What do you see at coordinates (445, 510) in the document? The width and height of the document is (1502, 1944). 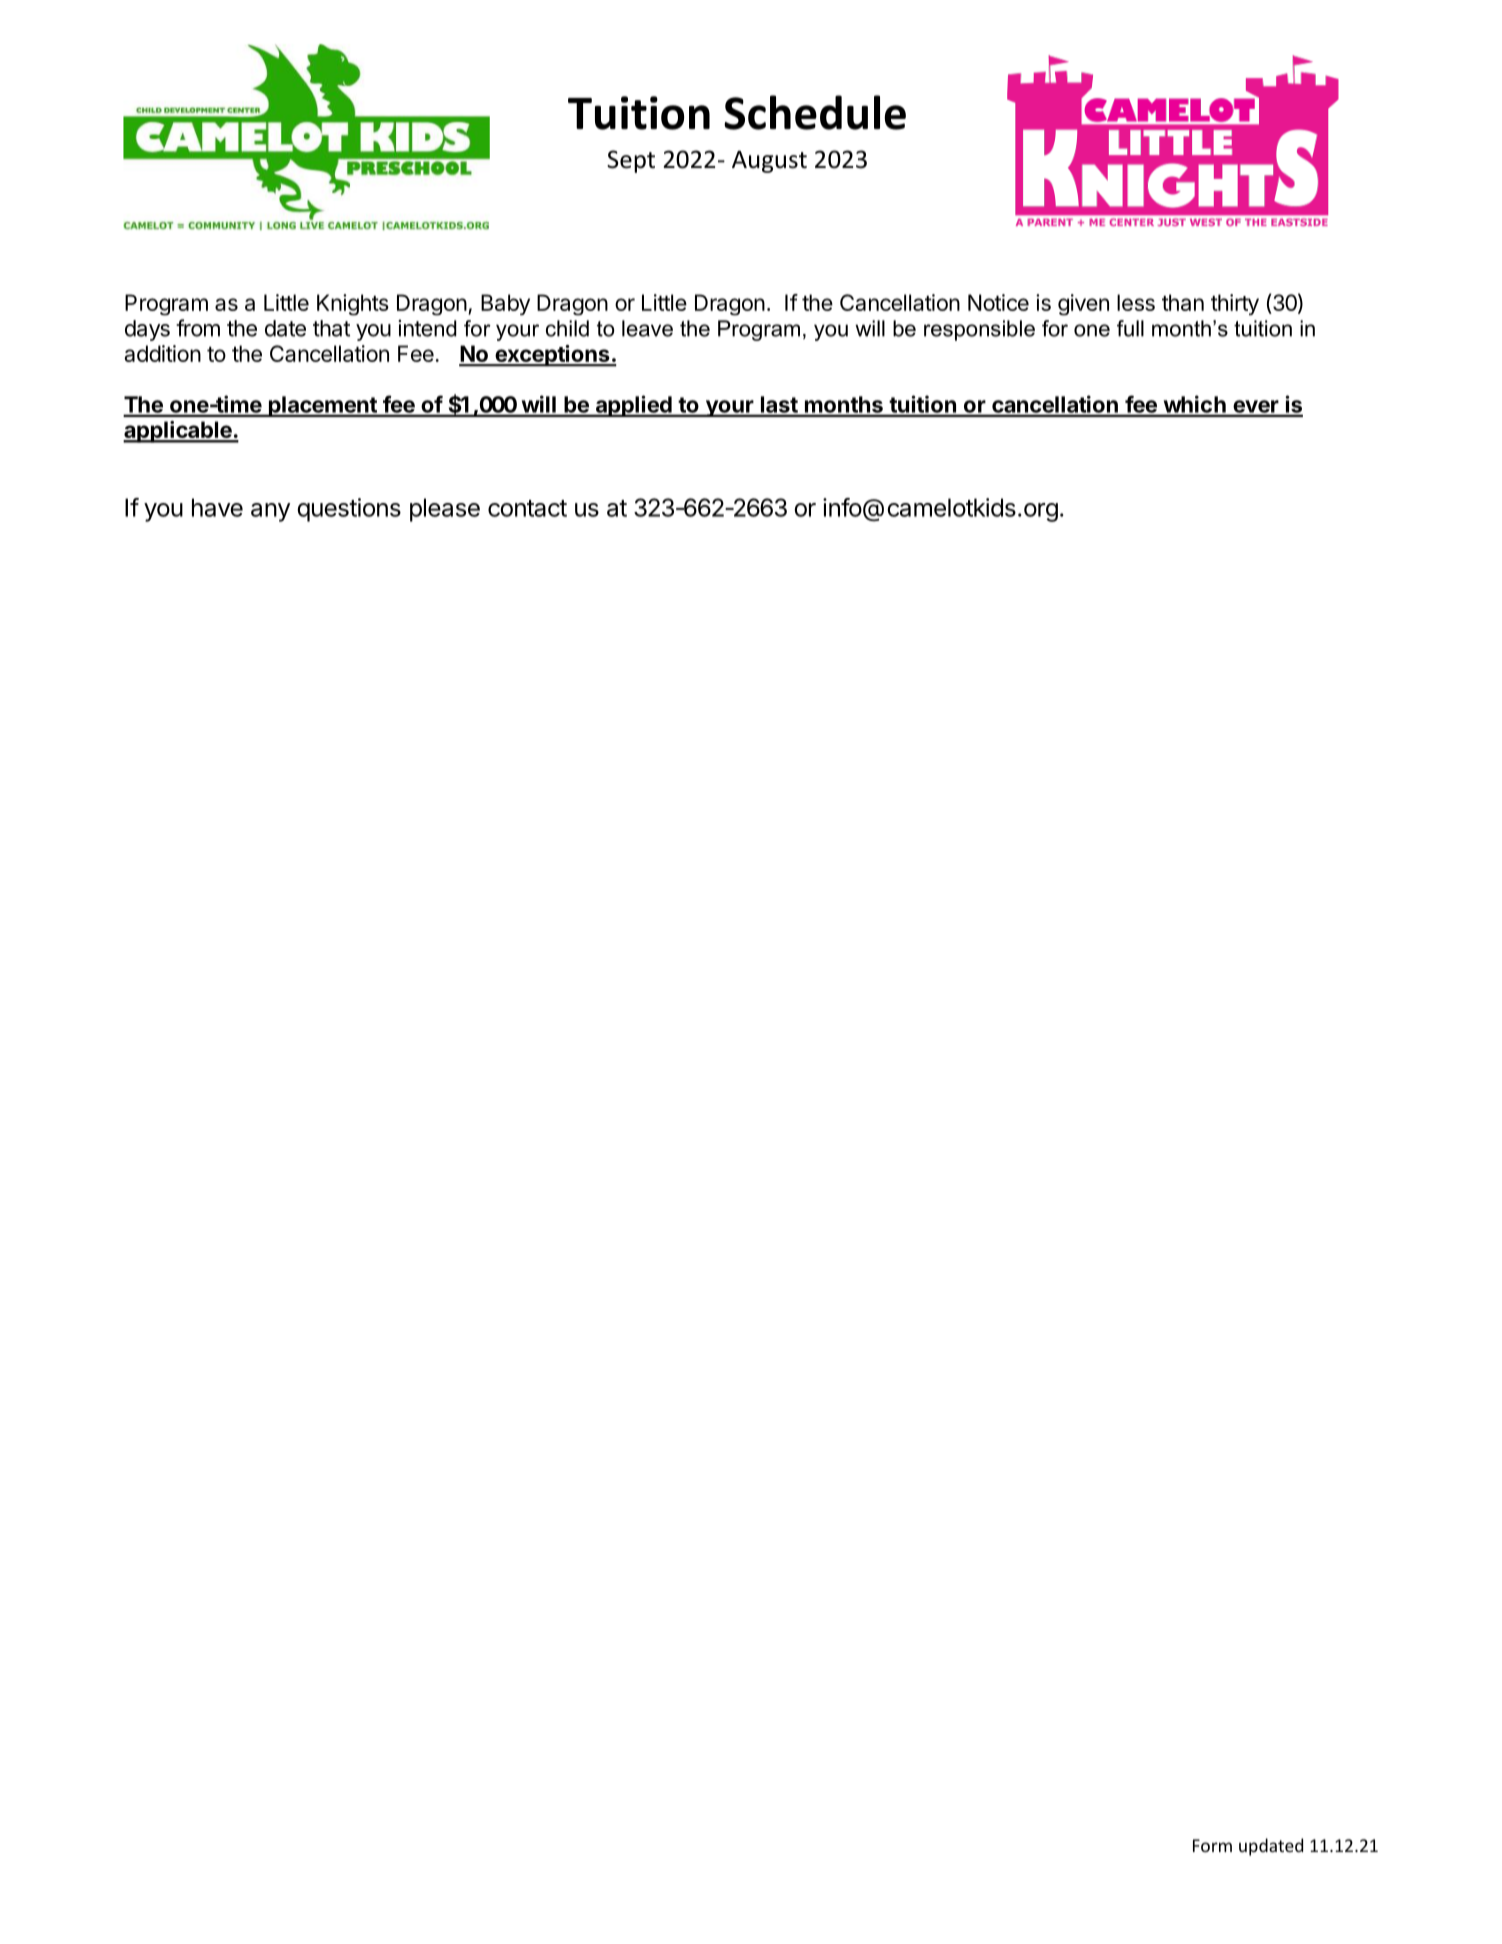 I see `please` at bounding box center [445, 510].
